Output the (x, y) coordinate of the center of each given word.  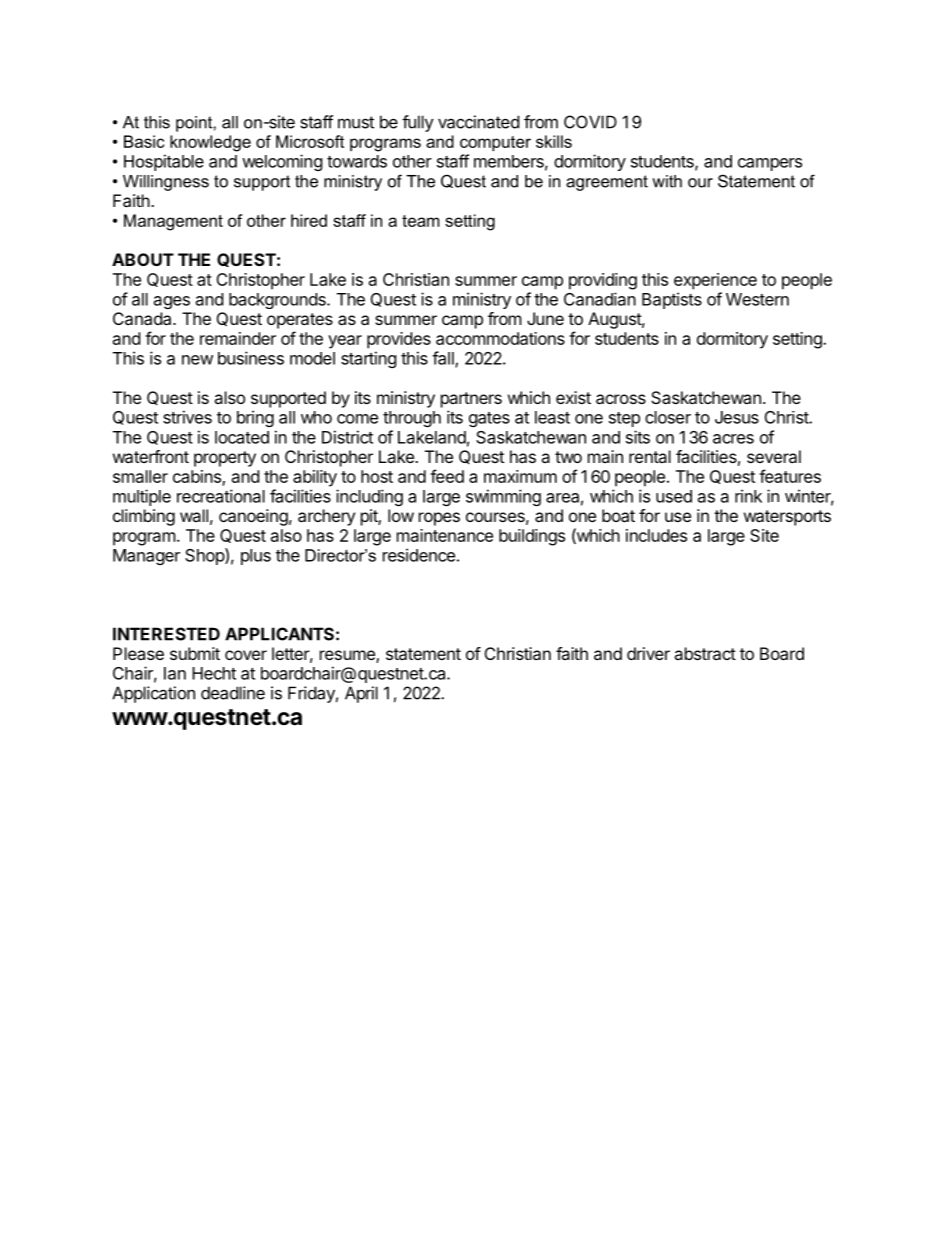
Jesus (737, 417)
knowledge (210, 143)
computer (495, 143)
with (667, 181)
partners (471, 400)
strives (187, 417)
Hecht (214, 673)
